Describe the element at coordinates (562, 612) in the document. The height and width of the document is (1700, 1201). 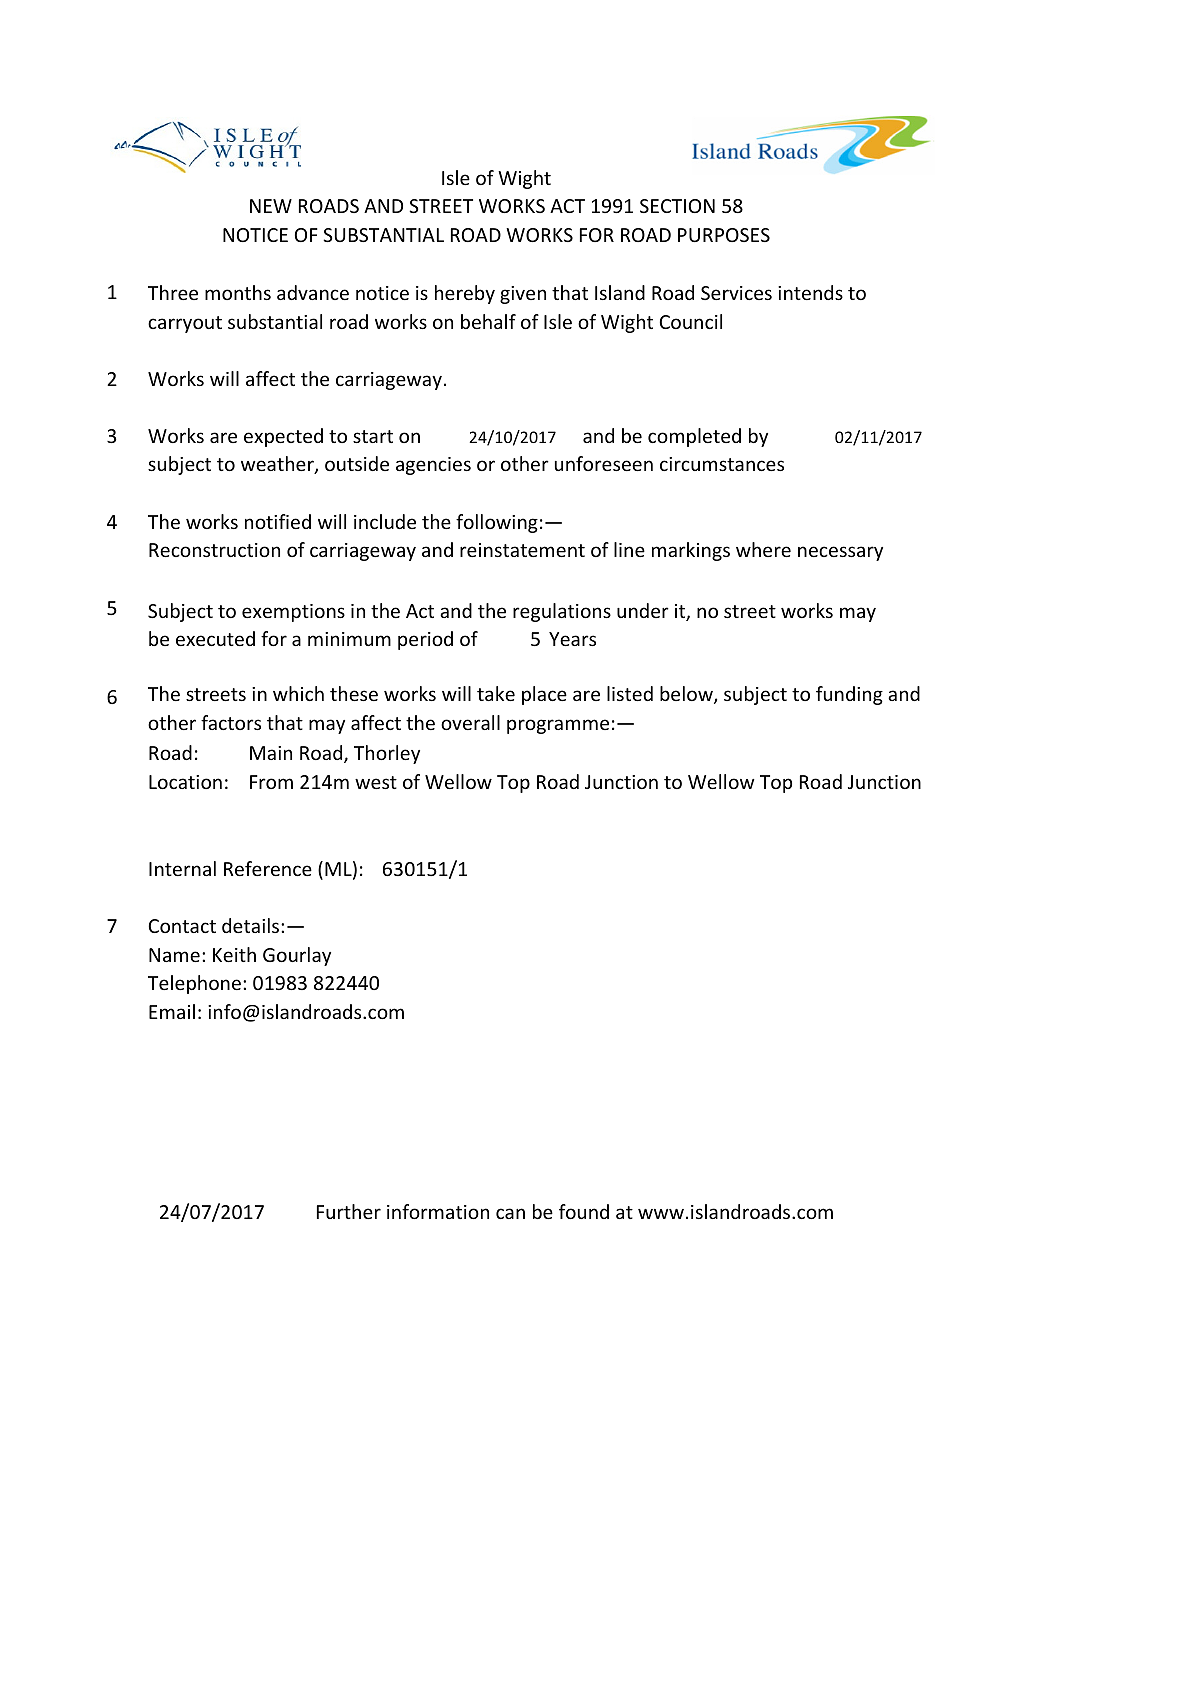
I see `regulations` at that location.
